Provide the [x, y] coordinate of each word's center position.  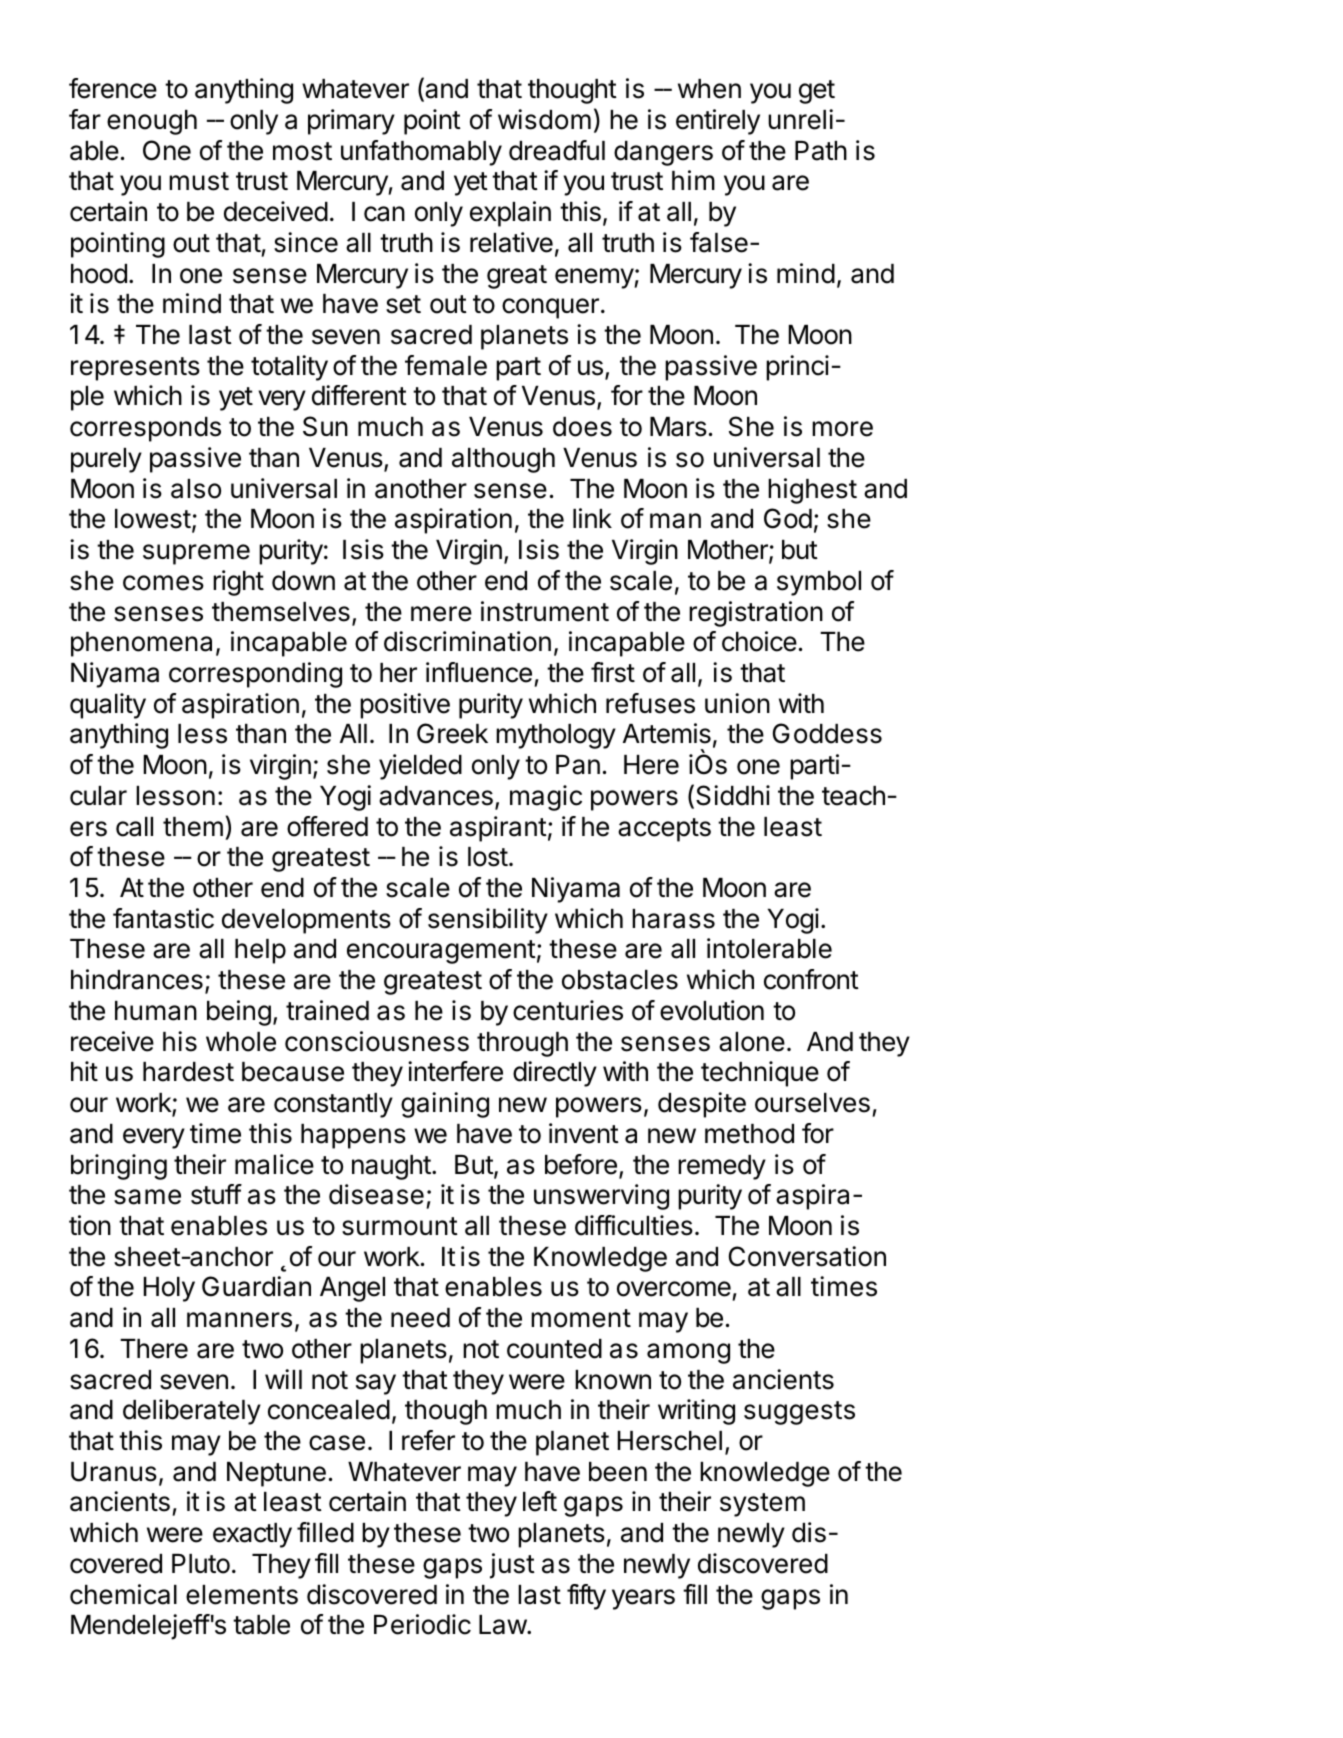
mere [441, 614]
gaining [445, 1105]
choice [759, 641]
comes [163, 583]
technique [760, 1074]
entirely [718, 122]
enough [152, 122]
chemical [123, 1594]
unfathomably [421, 153]
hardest [188, 1072]
